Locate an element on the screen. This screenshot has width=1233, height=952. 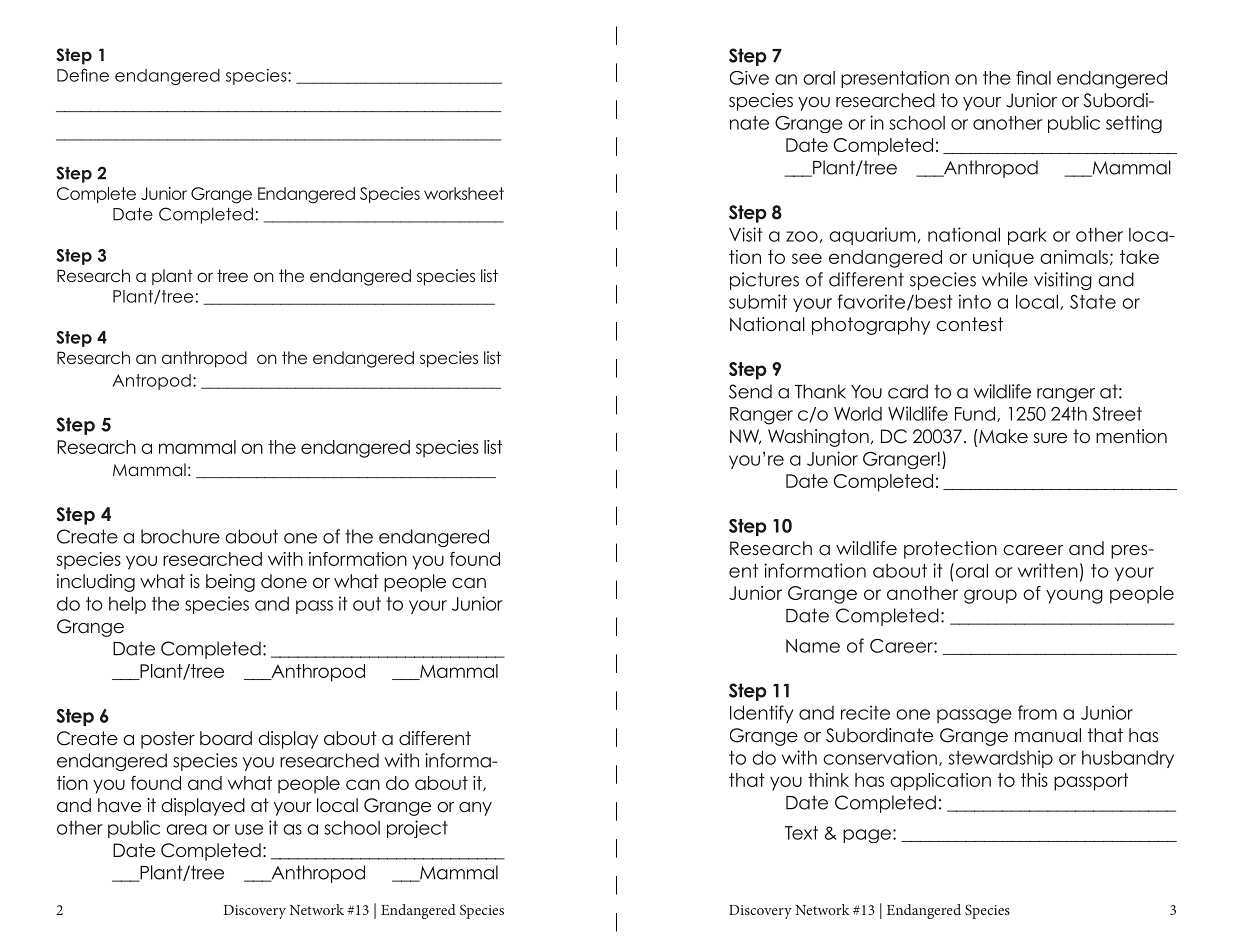
final is located at coordinates (1033, 78).
